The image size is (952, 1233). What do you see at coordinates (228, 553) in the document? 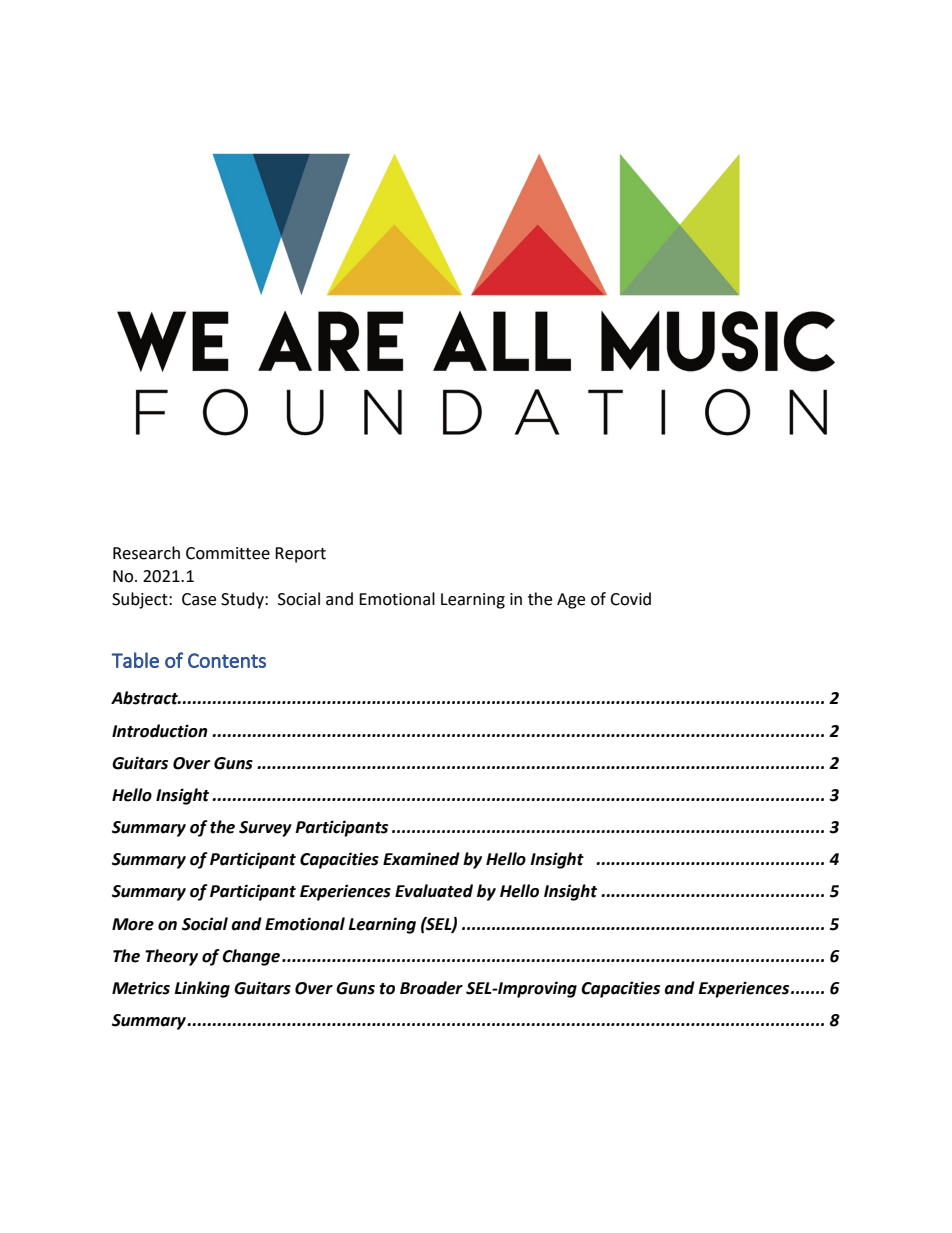
I see `Committee` at bounding box center [228, 553].
